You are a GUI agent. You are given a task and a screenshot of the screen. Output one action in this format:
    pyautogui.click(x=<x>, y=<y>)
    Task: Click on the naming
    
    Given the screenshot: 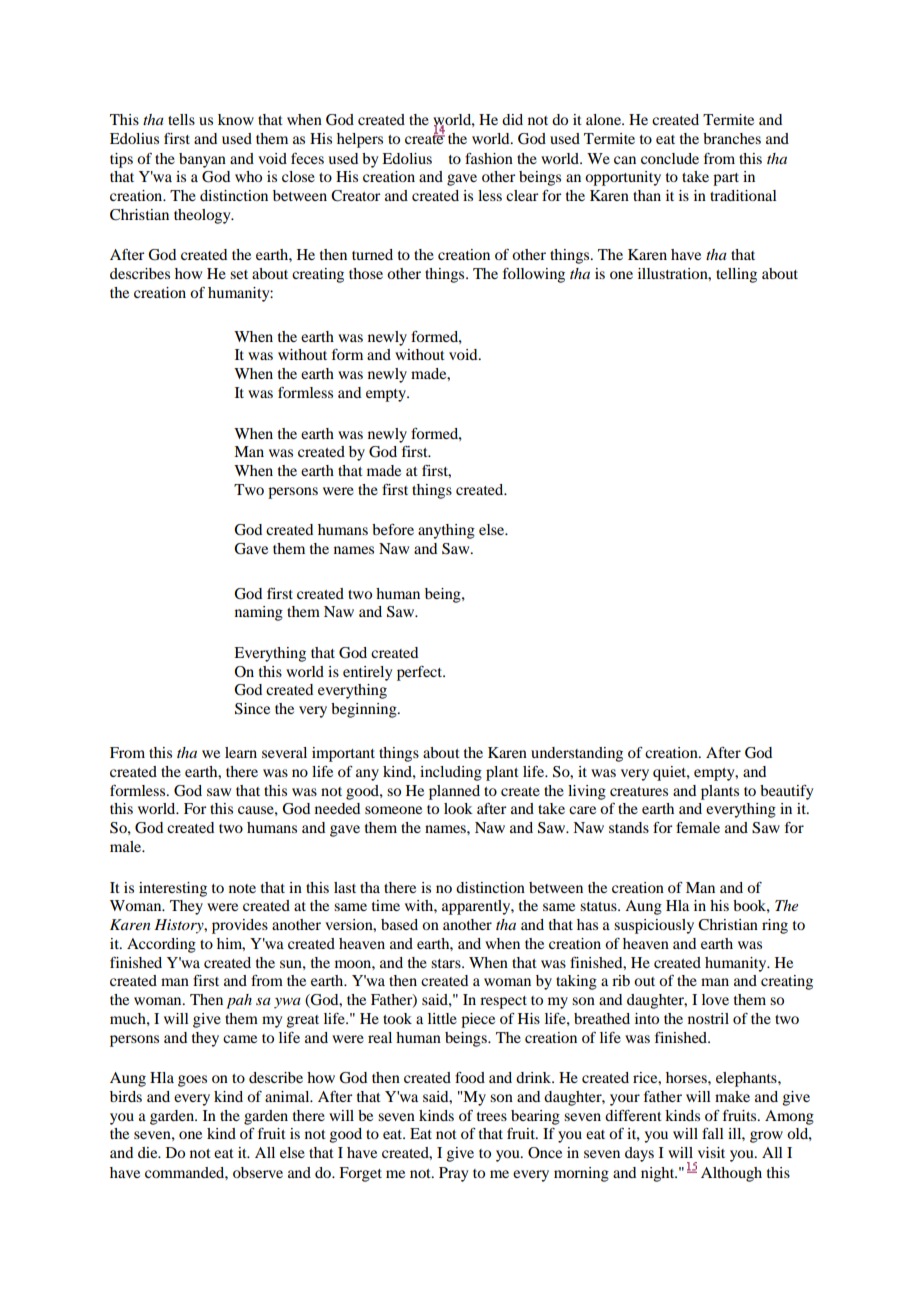 What is the action you would take?
    pyautogui.click(x=259, y=613)
